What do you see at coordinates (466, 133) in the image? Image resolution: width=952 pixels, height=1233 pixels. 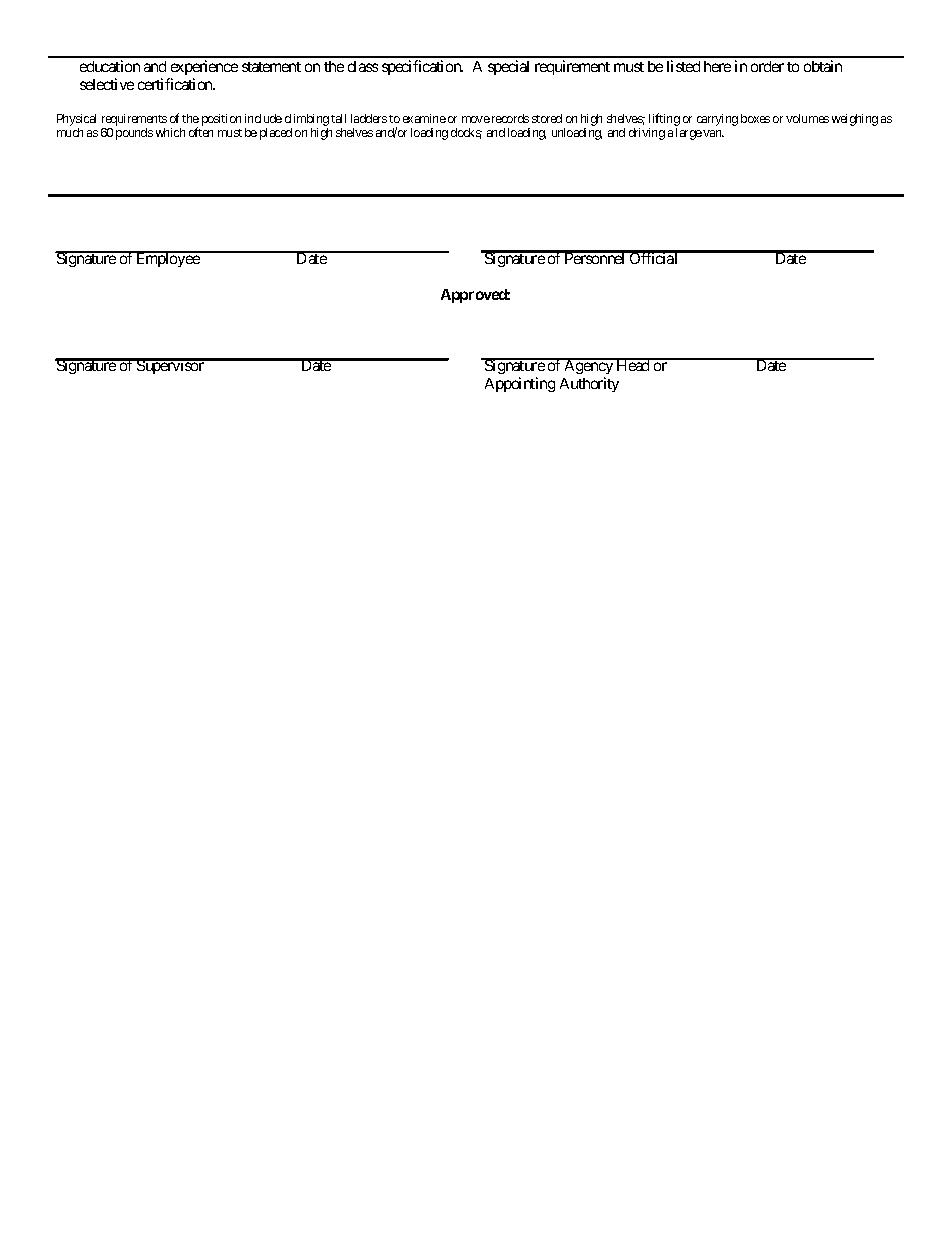 I see `docks` at bounding box center [466, 133].
